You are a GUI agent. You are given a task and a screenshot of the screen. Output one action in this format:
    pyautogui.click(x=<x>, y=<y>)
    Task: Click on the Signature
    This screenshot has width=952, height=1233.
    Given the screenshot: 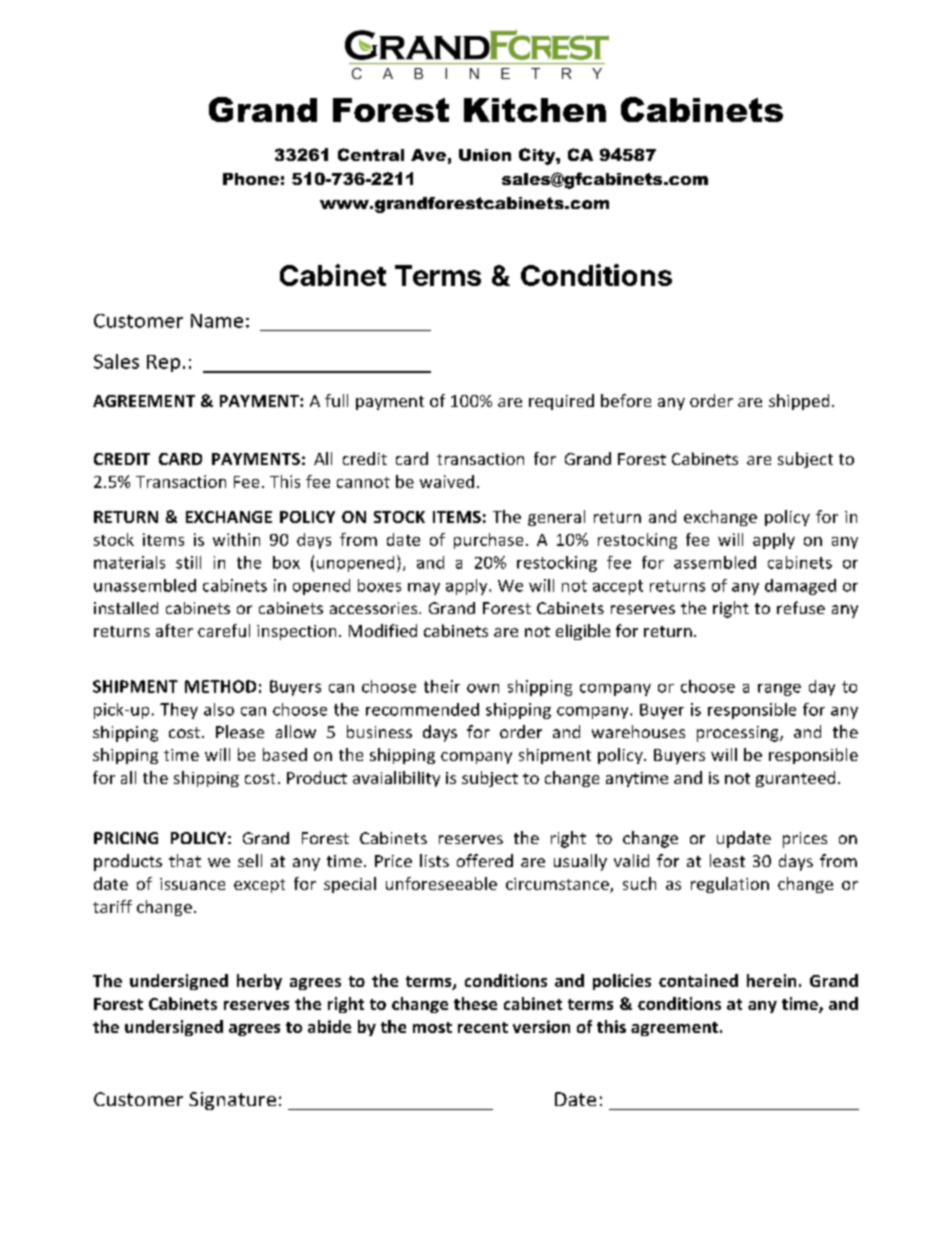 What is the action you would take?
    pyautogui.click(x=232, y=1101)
